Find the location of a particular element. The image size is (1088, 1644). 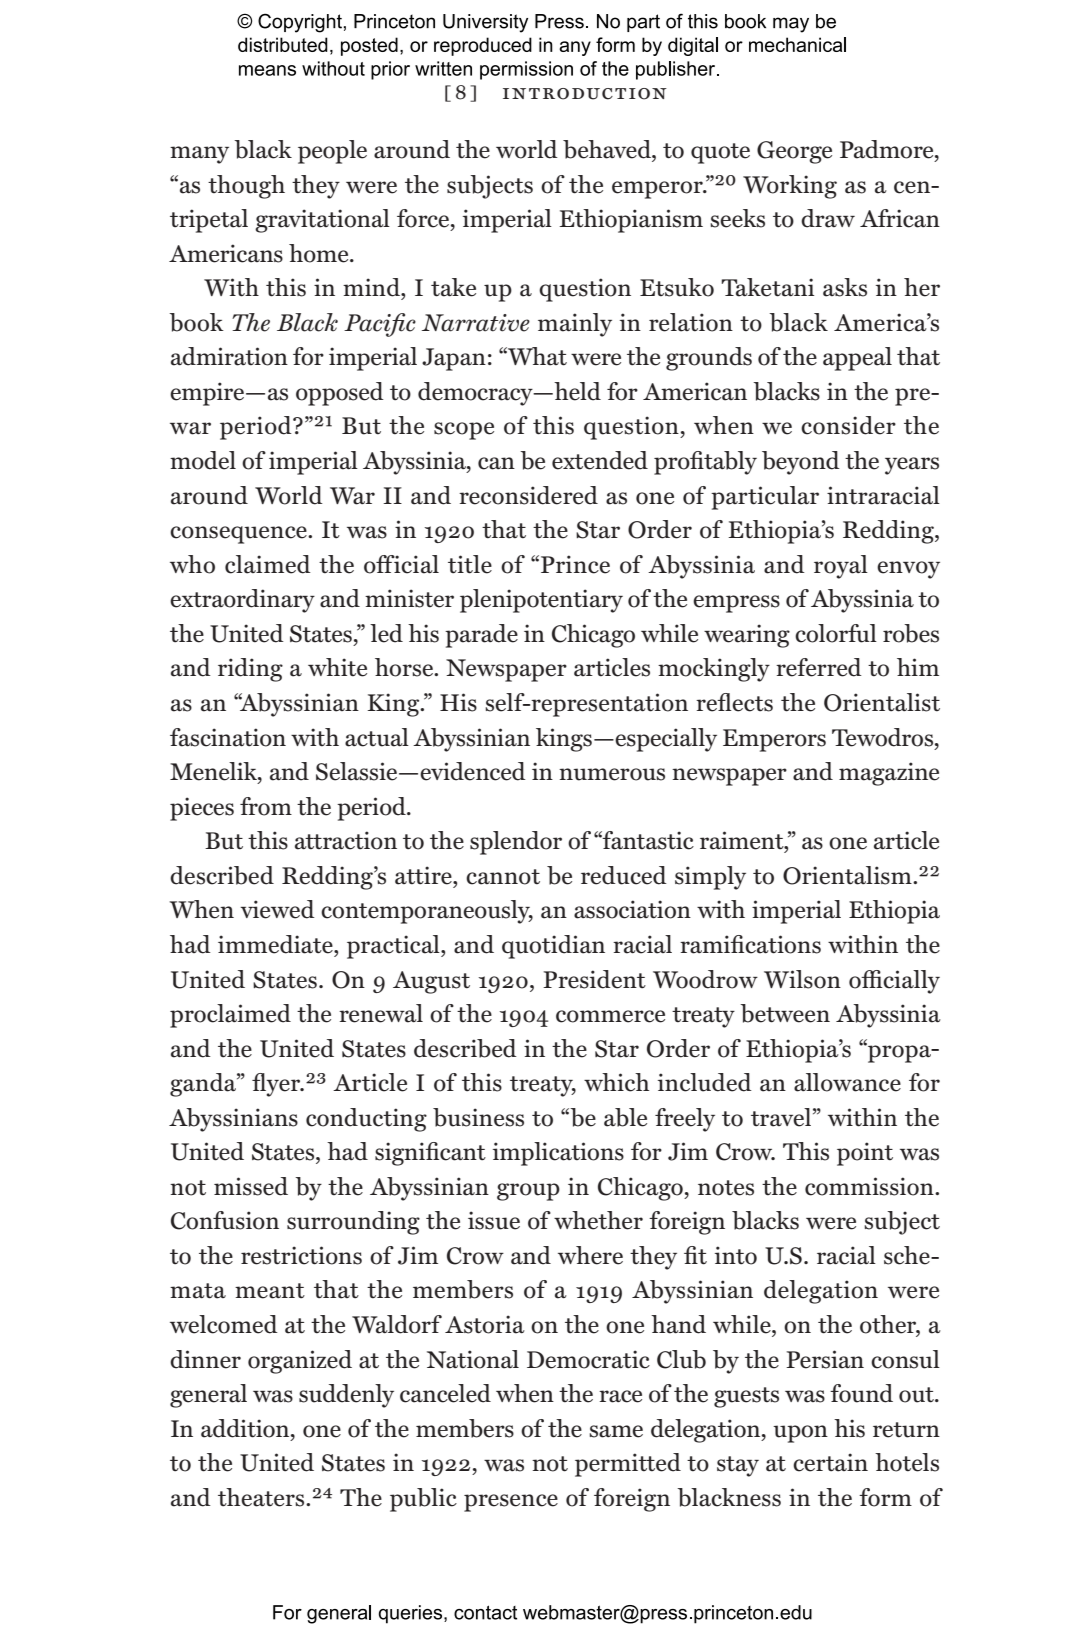

Prince is located at coordinates (575, 564).
